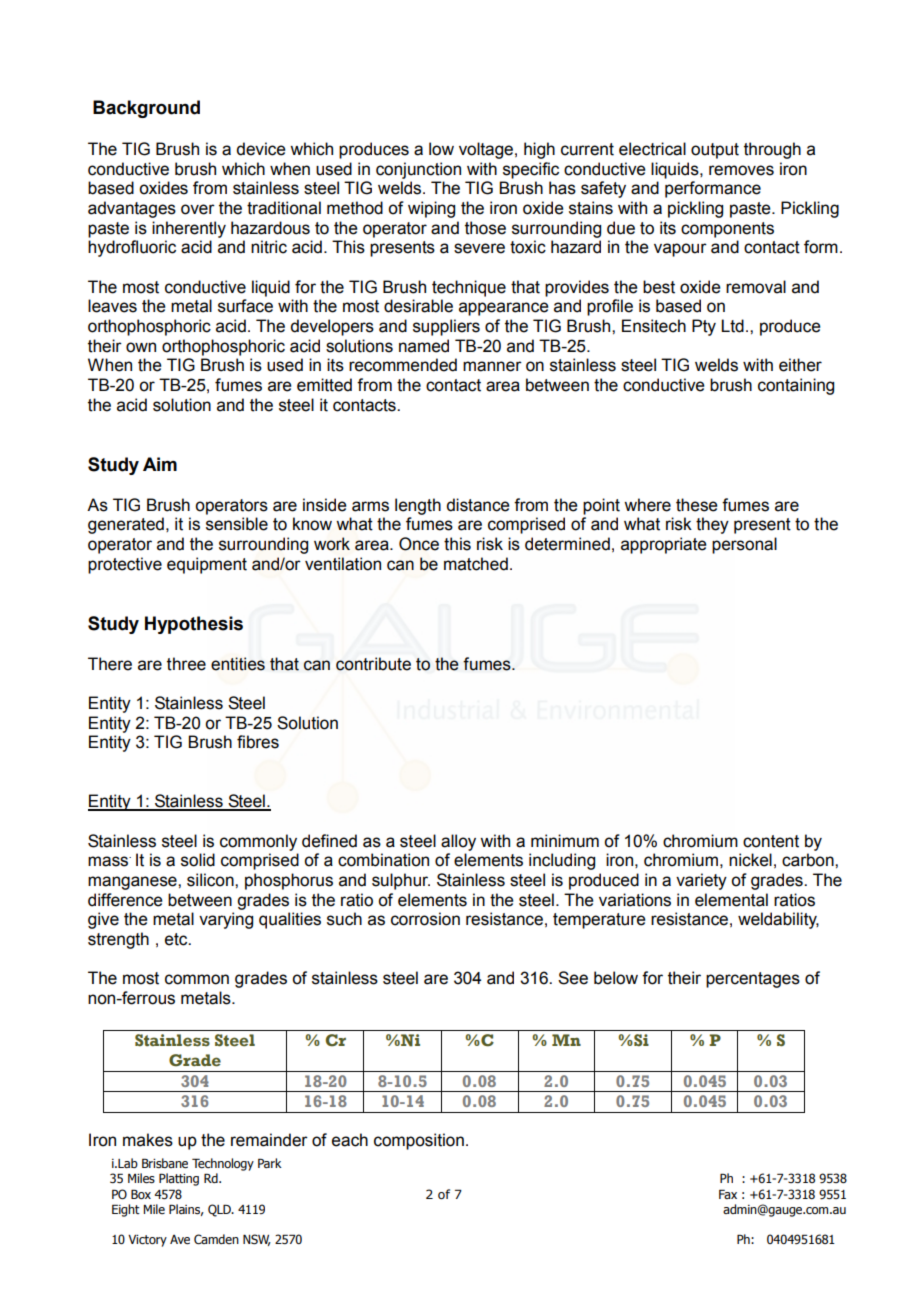 The height and width of the document is (1308, 924). Describe the element at coordinates (478, 505) in the document. I see `distance` at that location.
